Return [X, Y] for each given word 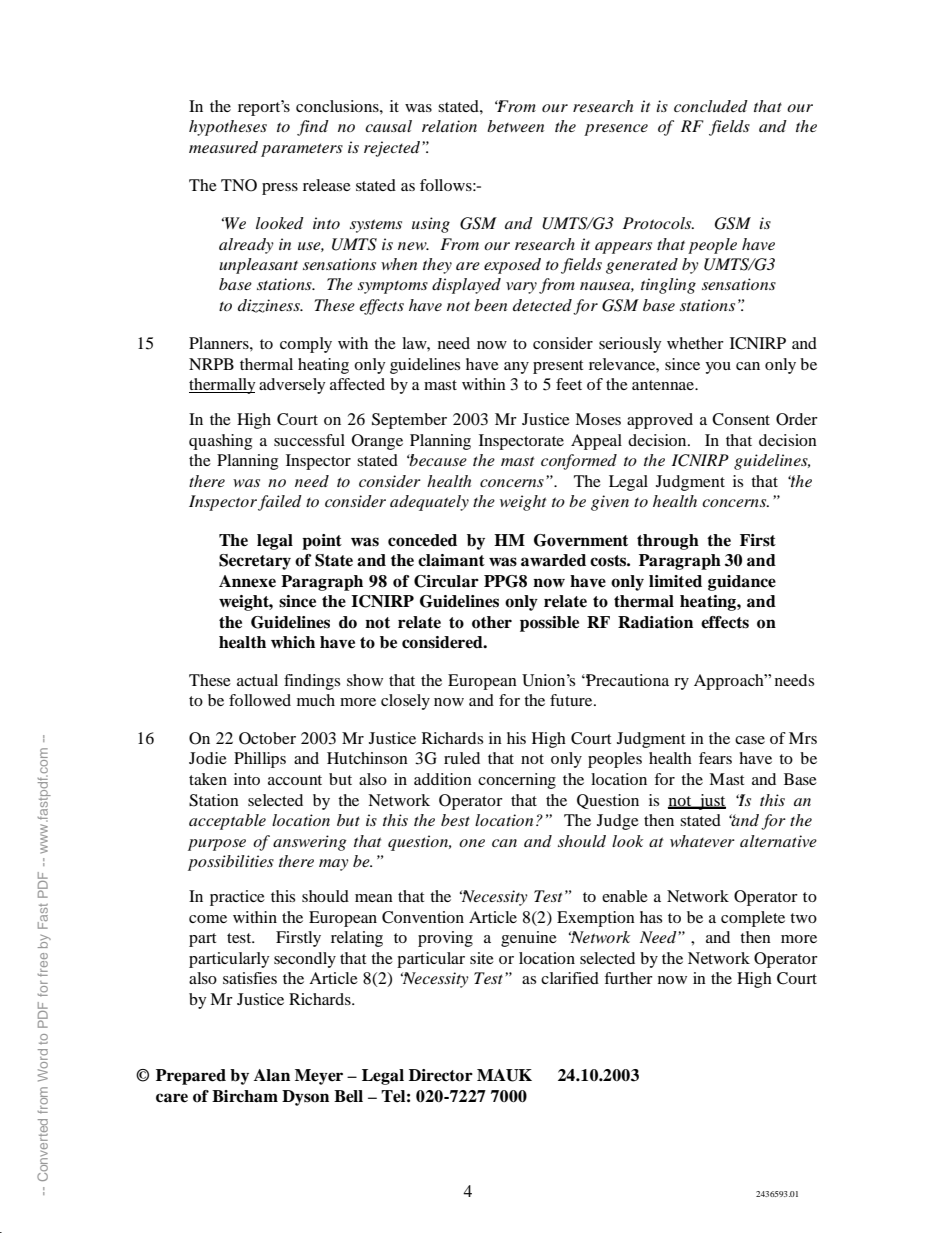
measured [223, 147]
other [492, 622]
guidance [742, 583]
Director [441, 1075]
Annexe [247, 581]
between [515, 126]
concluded [711, 106]
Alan [272, 1075]
